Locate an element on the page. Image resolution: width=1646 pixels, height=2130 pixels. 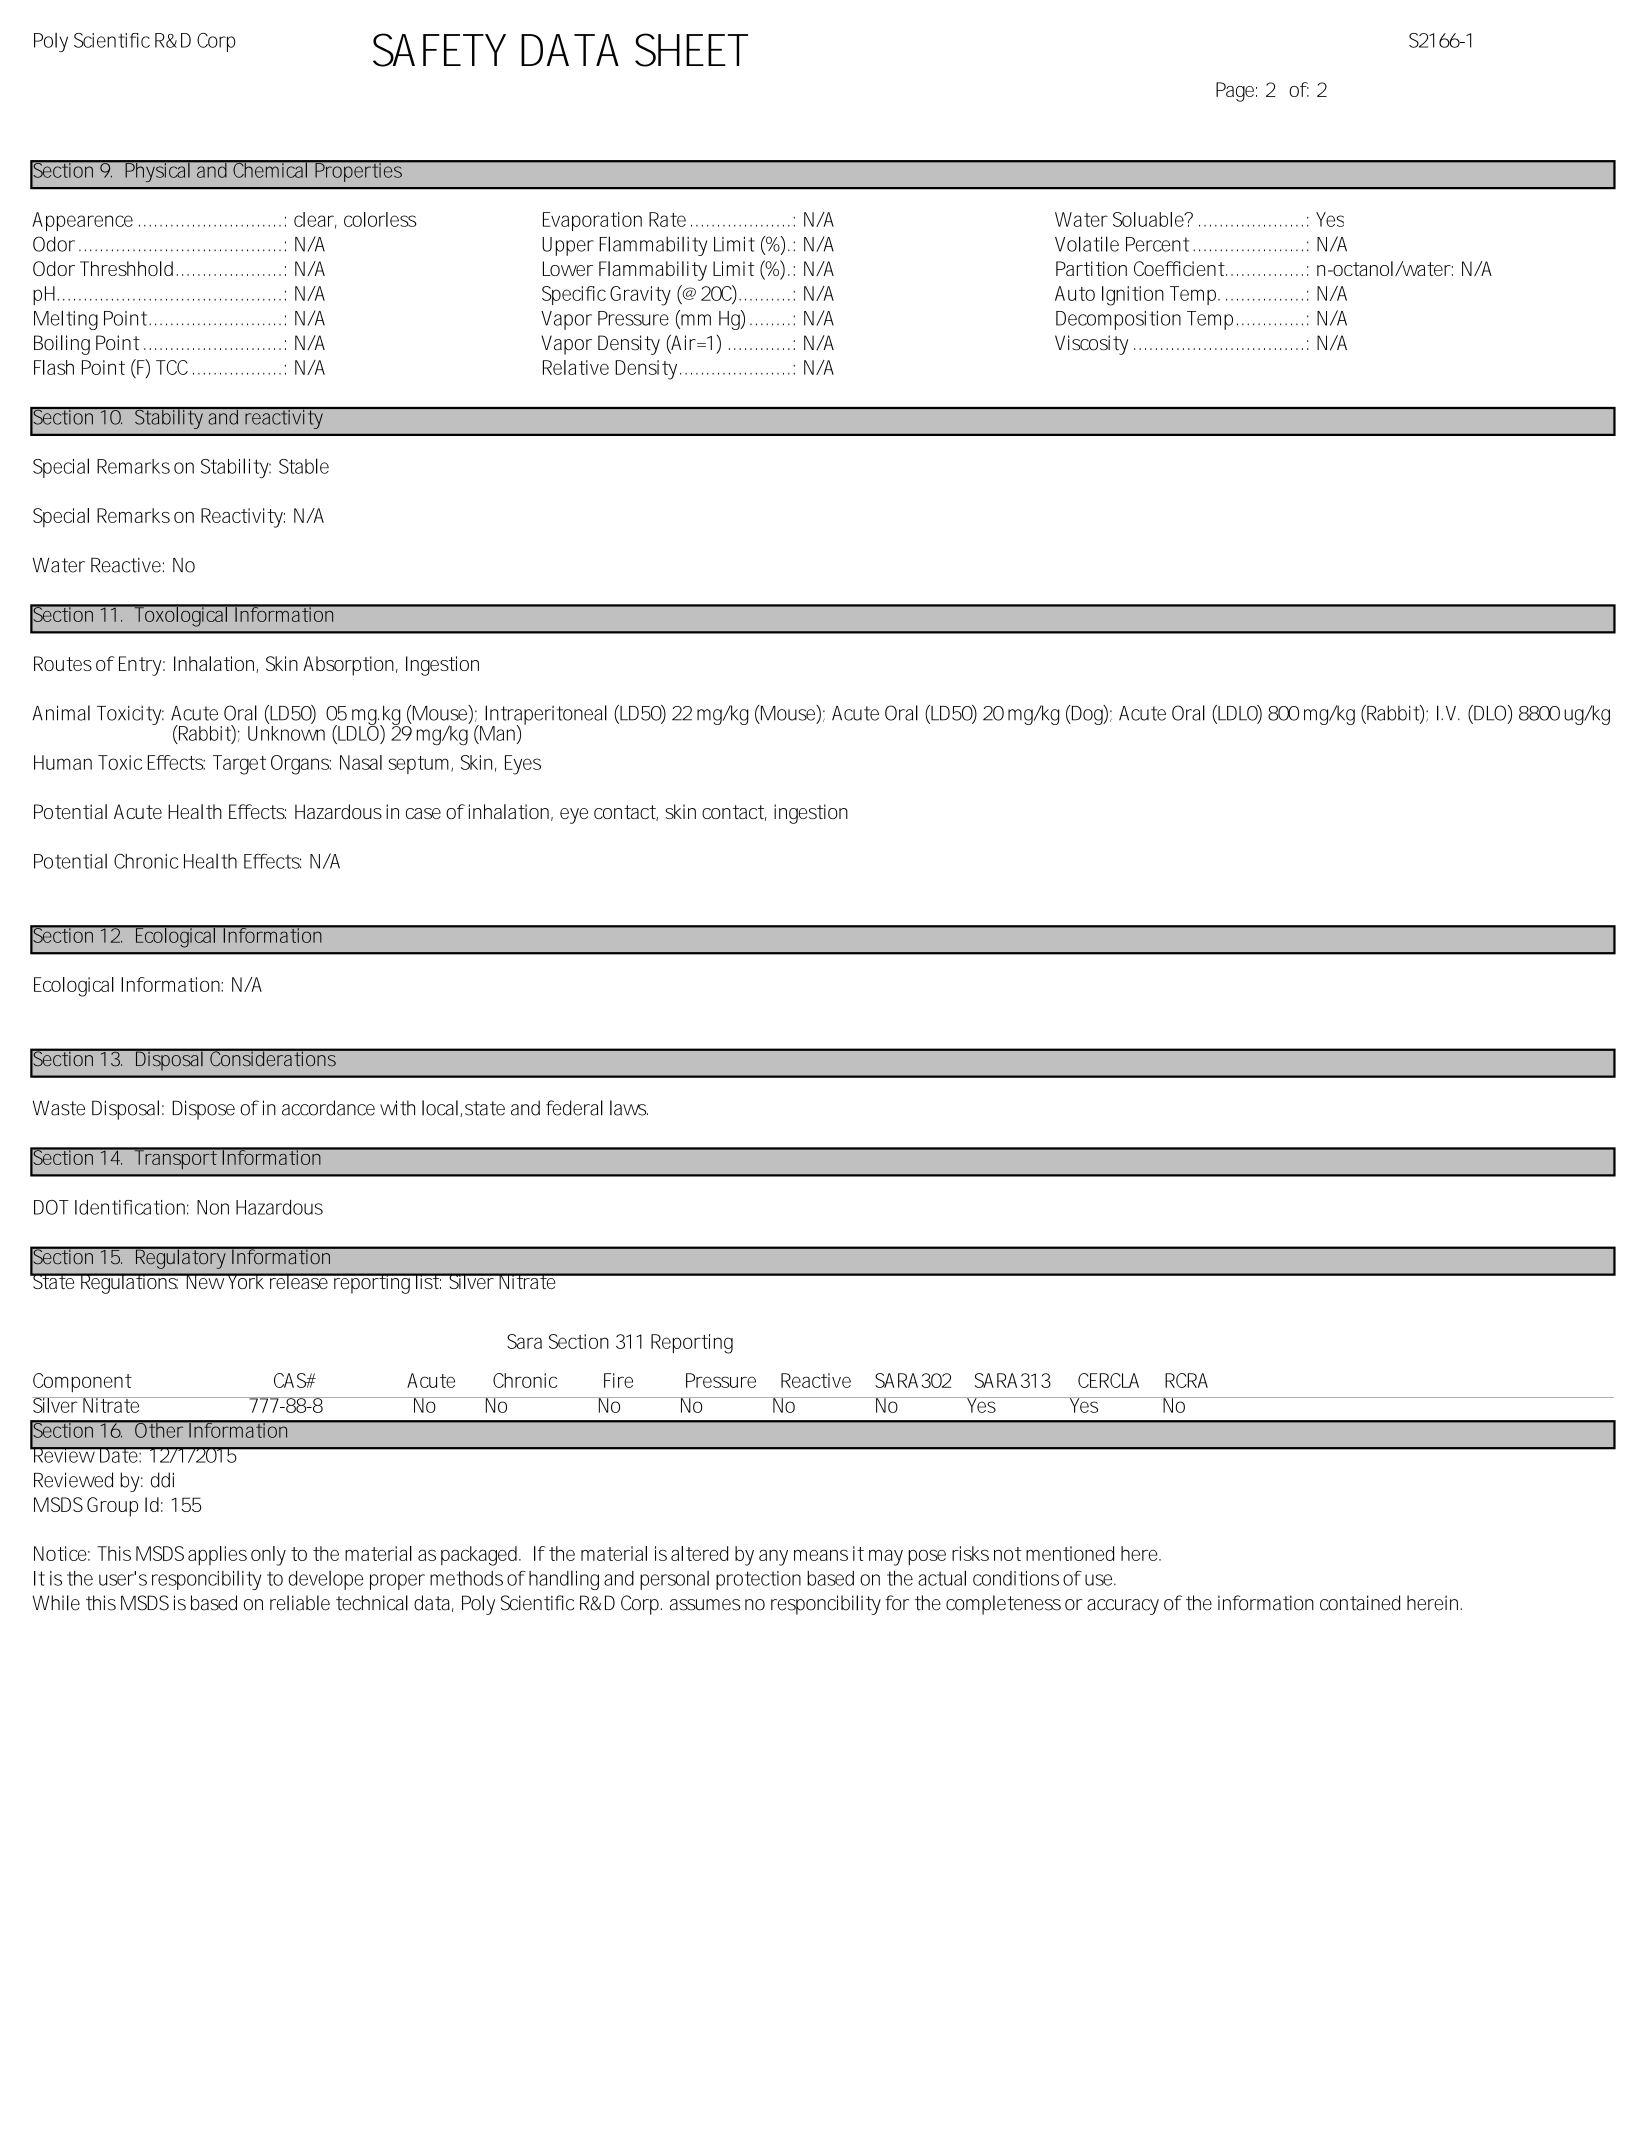
Physical is located at coordinates (157, 171).
